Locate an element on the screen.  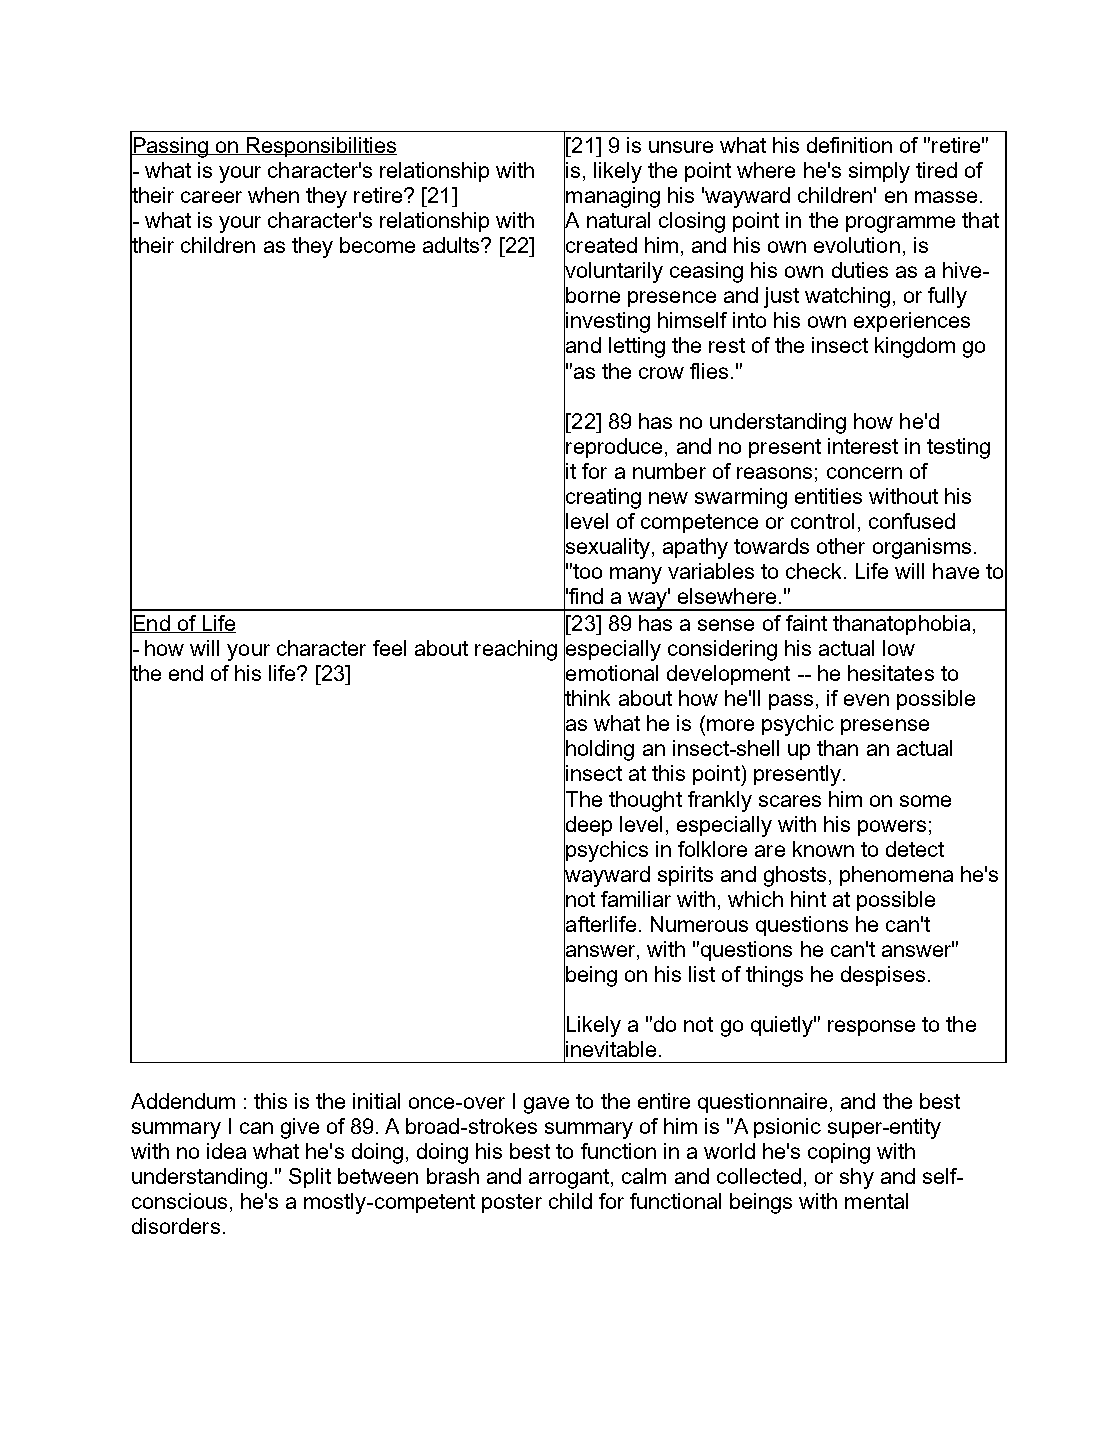
many is located at coordinates (636, 575).
